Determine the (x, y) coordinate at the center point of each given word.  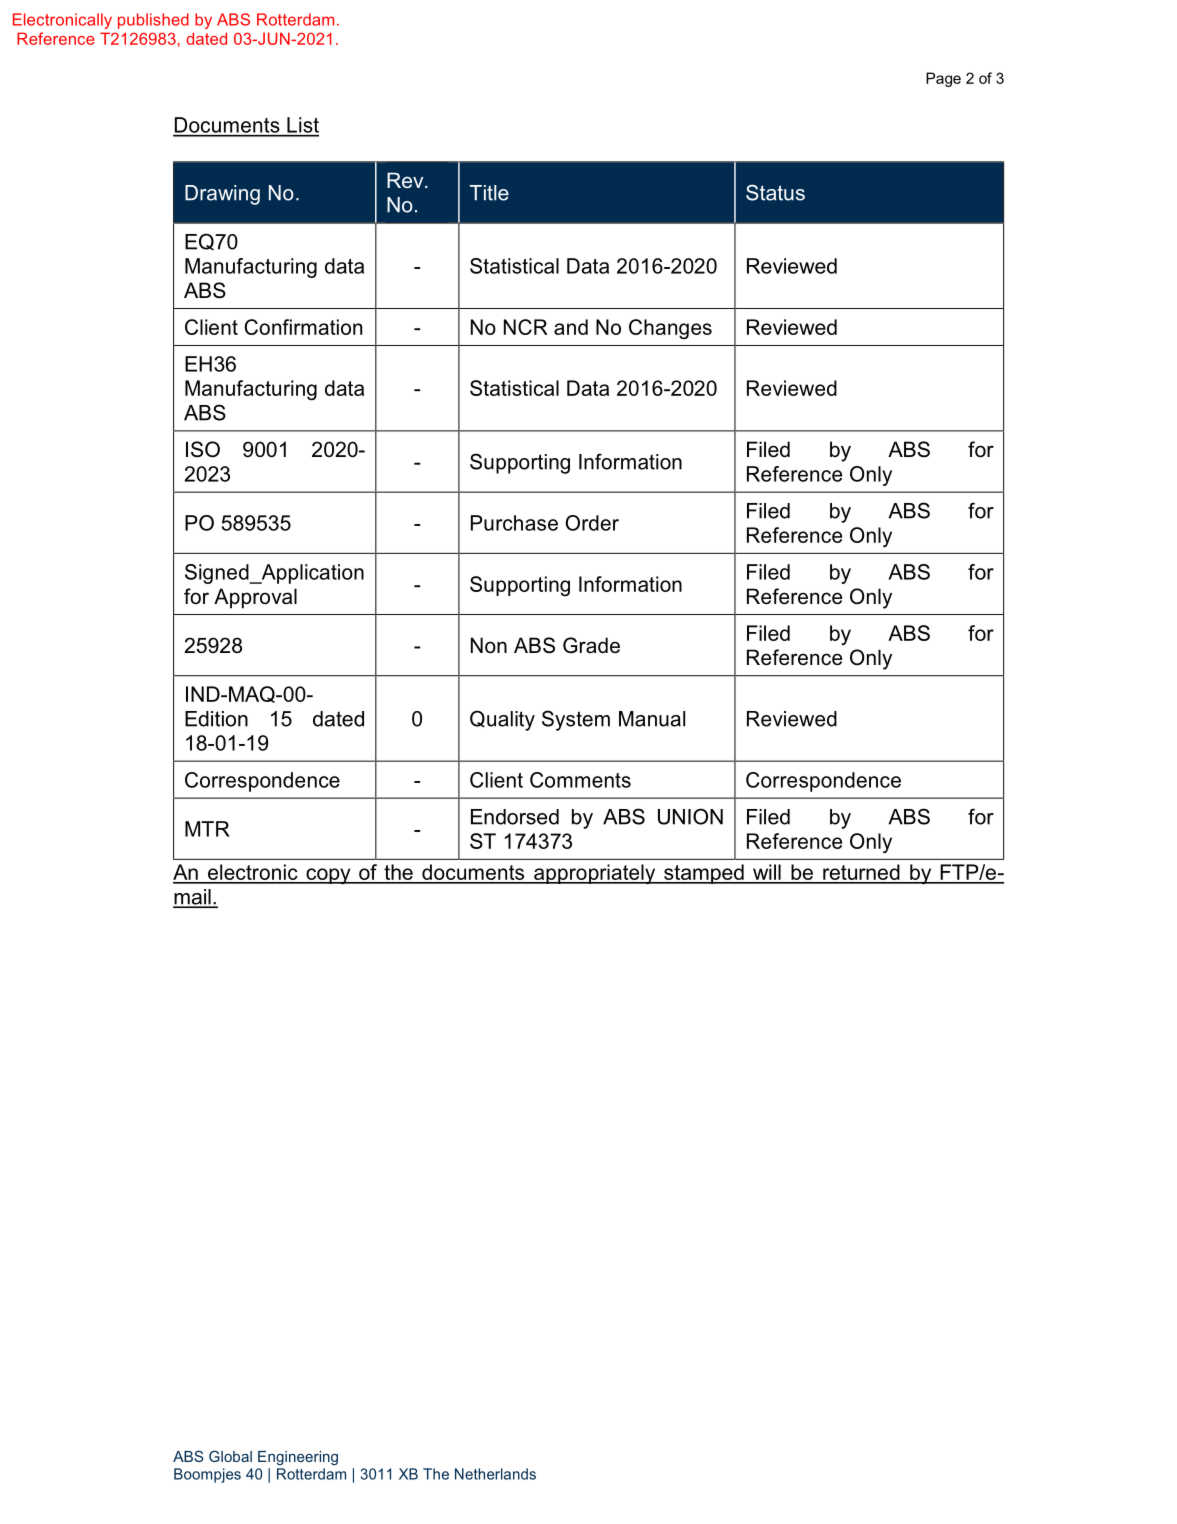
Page (943, 79)
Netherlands (495, 1474)
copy (328, 876)
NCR (526, 327)
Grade (591, 645)
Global (230, 1456)
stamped (704, 874)
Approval (255, 598)
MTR (207, 829)
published (153, 21)
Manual (652, 719)
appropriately (595, 874)
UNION (690, 816)
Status (775, 192)
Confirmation (303, 327)
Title (489, 193)
